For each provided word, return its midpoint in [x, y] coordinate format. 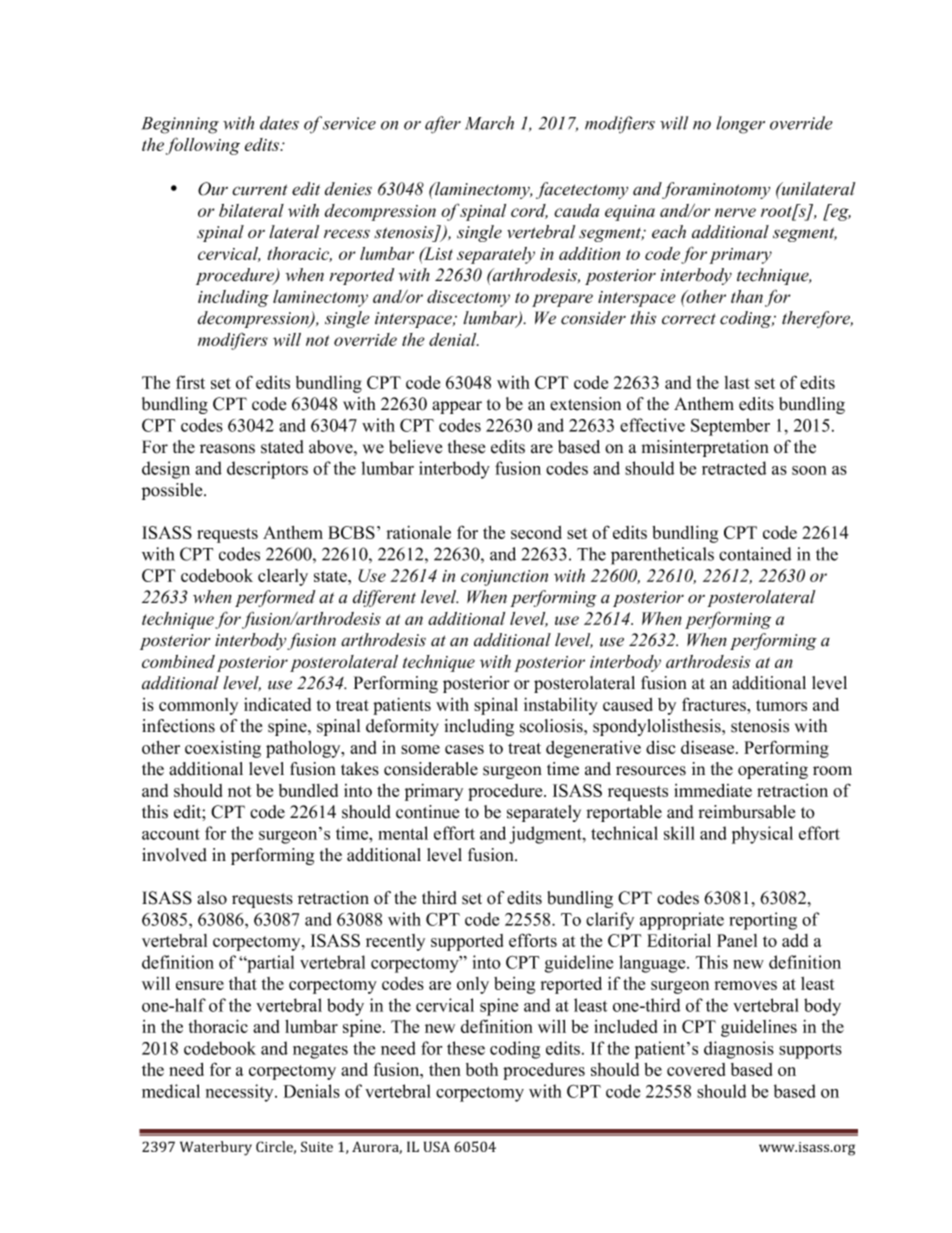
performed [275, 598]
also [212, 898]
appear [457, 407]
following [203, 146]
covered [696, 1069]
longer [740, 125]
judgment [546, 835]
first [190, 382]
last [737, 382]
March [489, 123]
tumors [781, 705]
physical [762, 835]
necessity [241, 1093]
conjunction [504, 578]
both [482, 1069]
